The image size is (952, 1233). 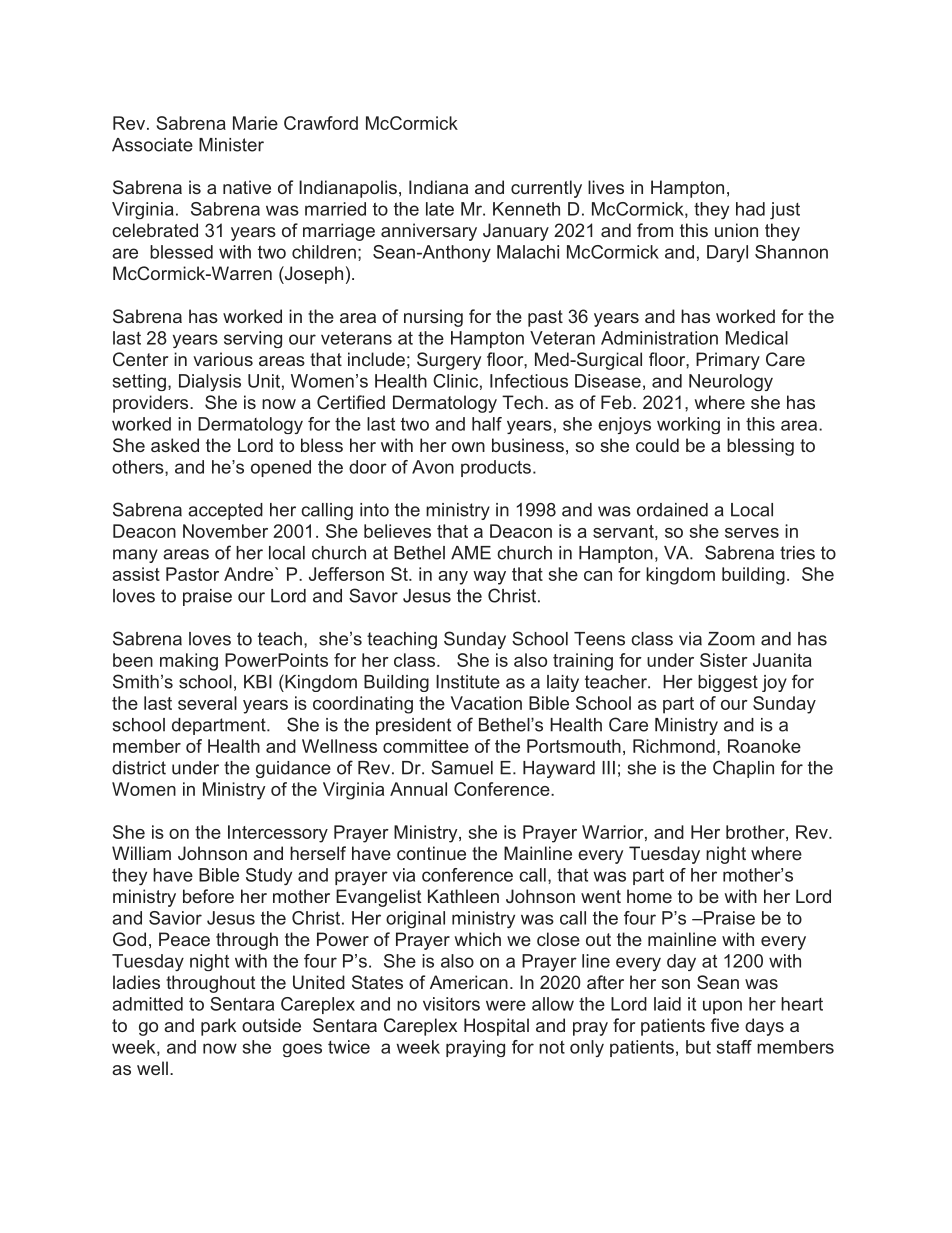 What do you see at coordinates (750, 209) in the screenshot?
I see `had` at bounding box center [750, 209].
